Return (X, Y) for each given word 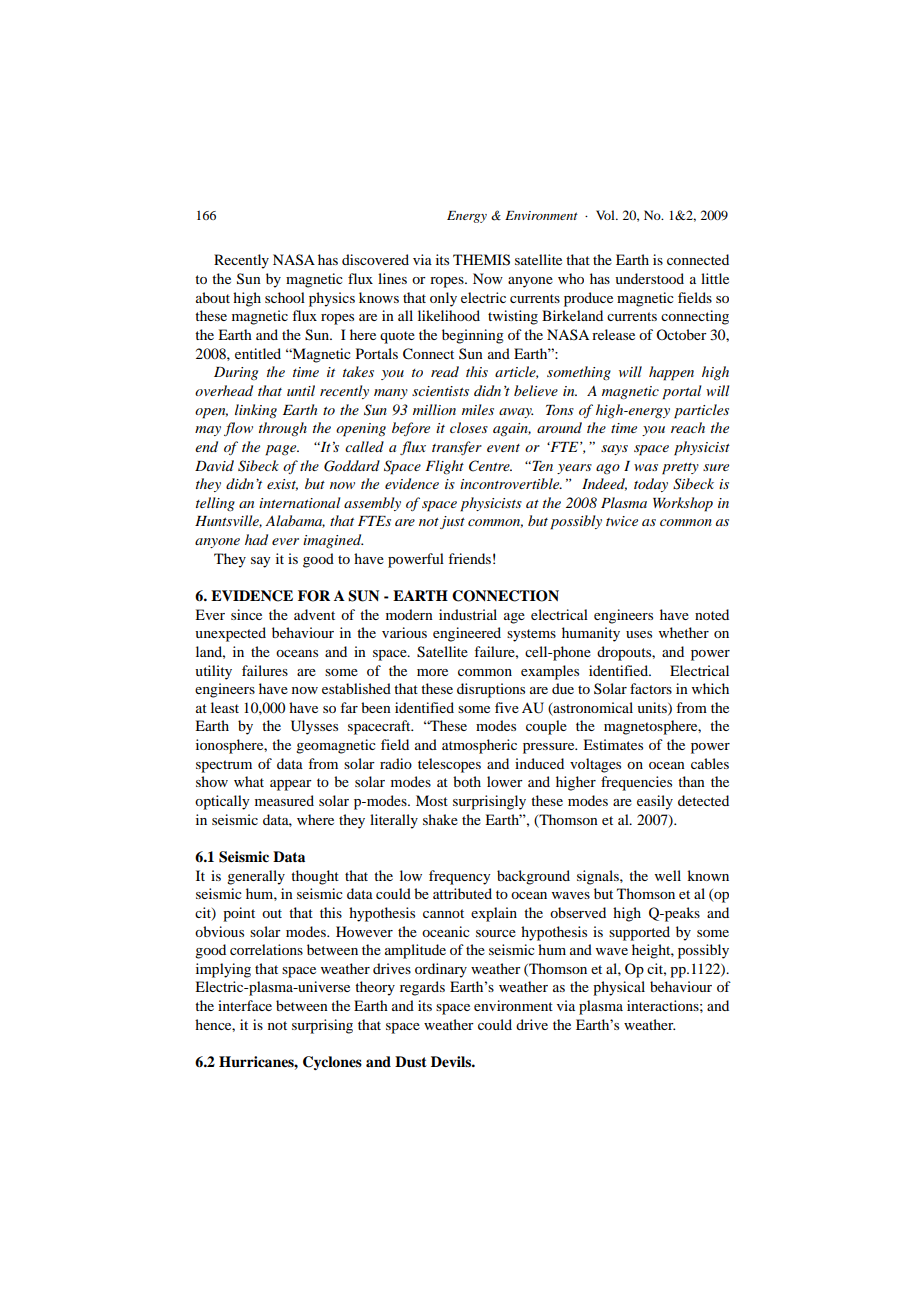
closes (469, 427)
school (285, 297)
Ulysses (314, 727)
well (668, 875)
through (283, 429)
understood (649, 278)
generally (256, 877)
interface (245, 1005)
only (443, 299)
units (653, 708)
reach (688, 427)
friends (469, 558)
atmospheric (479, 746)
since (246, 614)
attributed (462, 893)
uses (639, 634)
